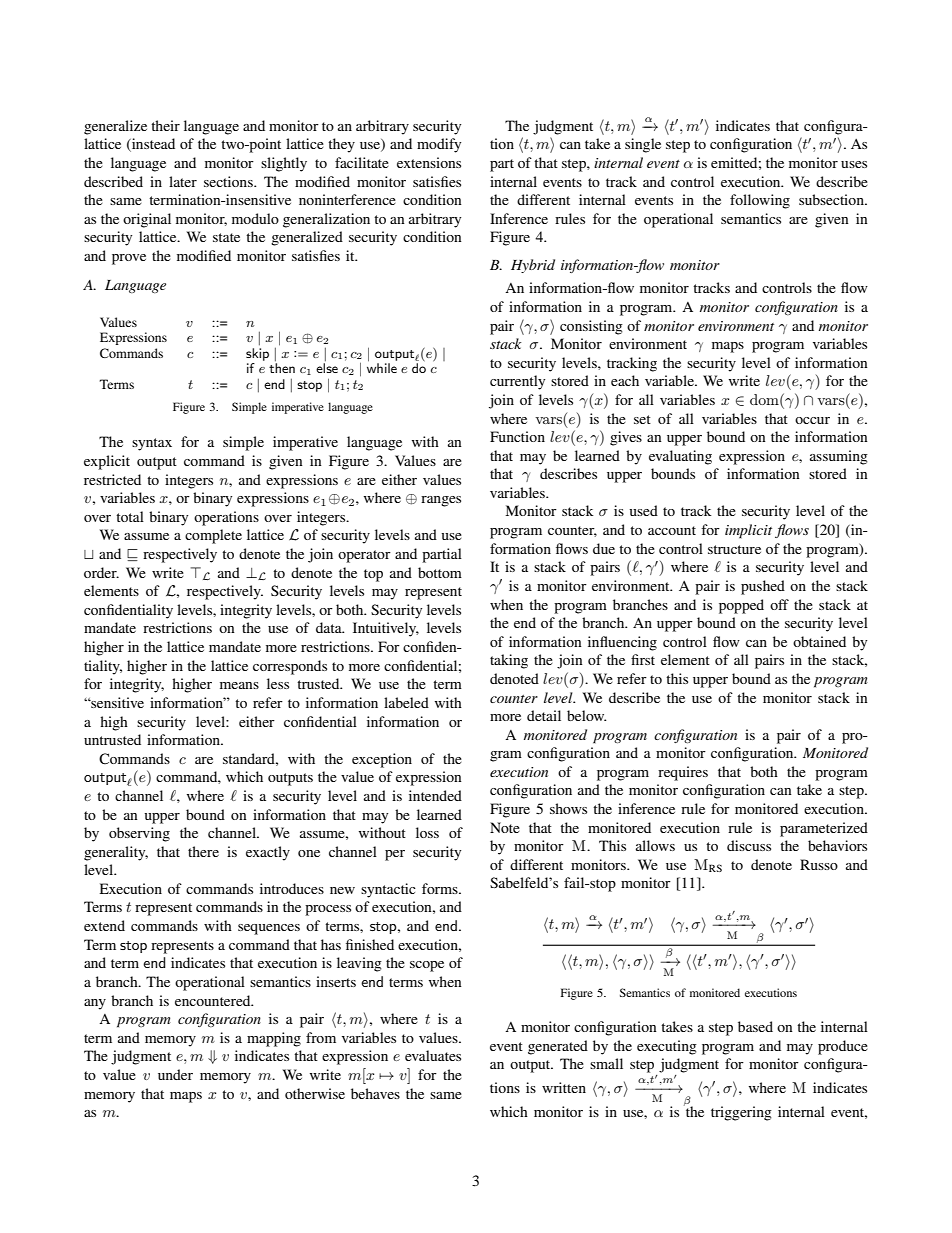 The height and width of the screenshot is (1233, 952). I want to click on complete, so click(213, 536).
